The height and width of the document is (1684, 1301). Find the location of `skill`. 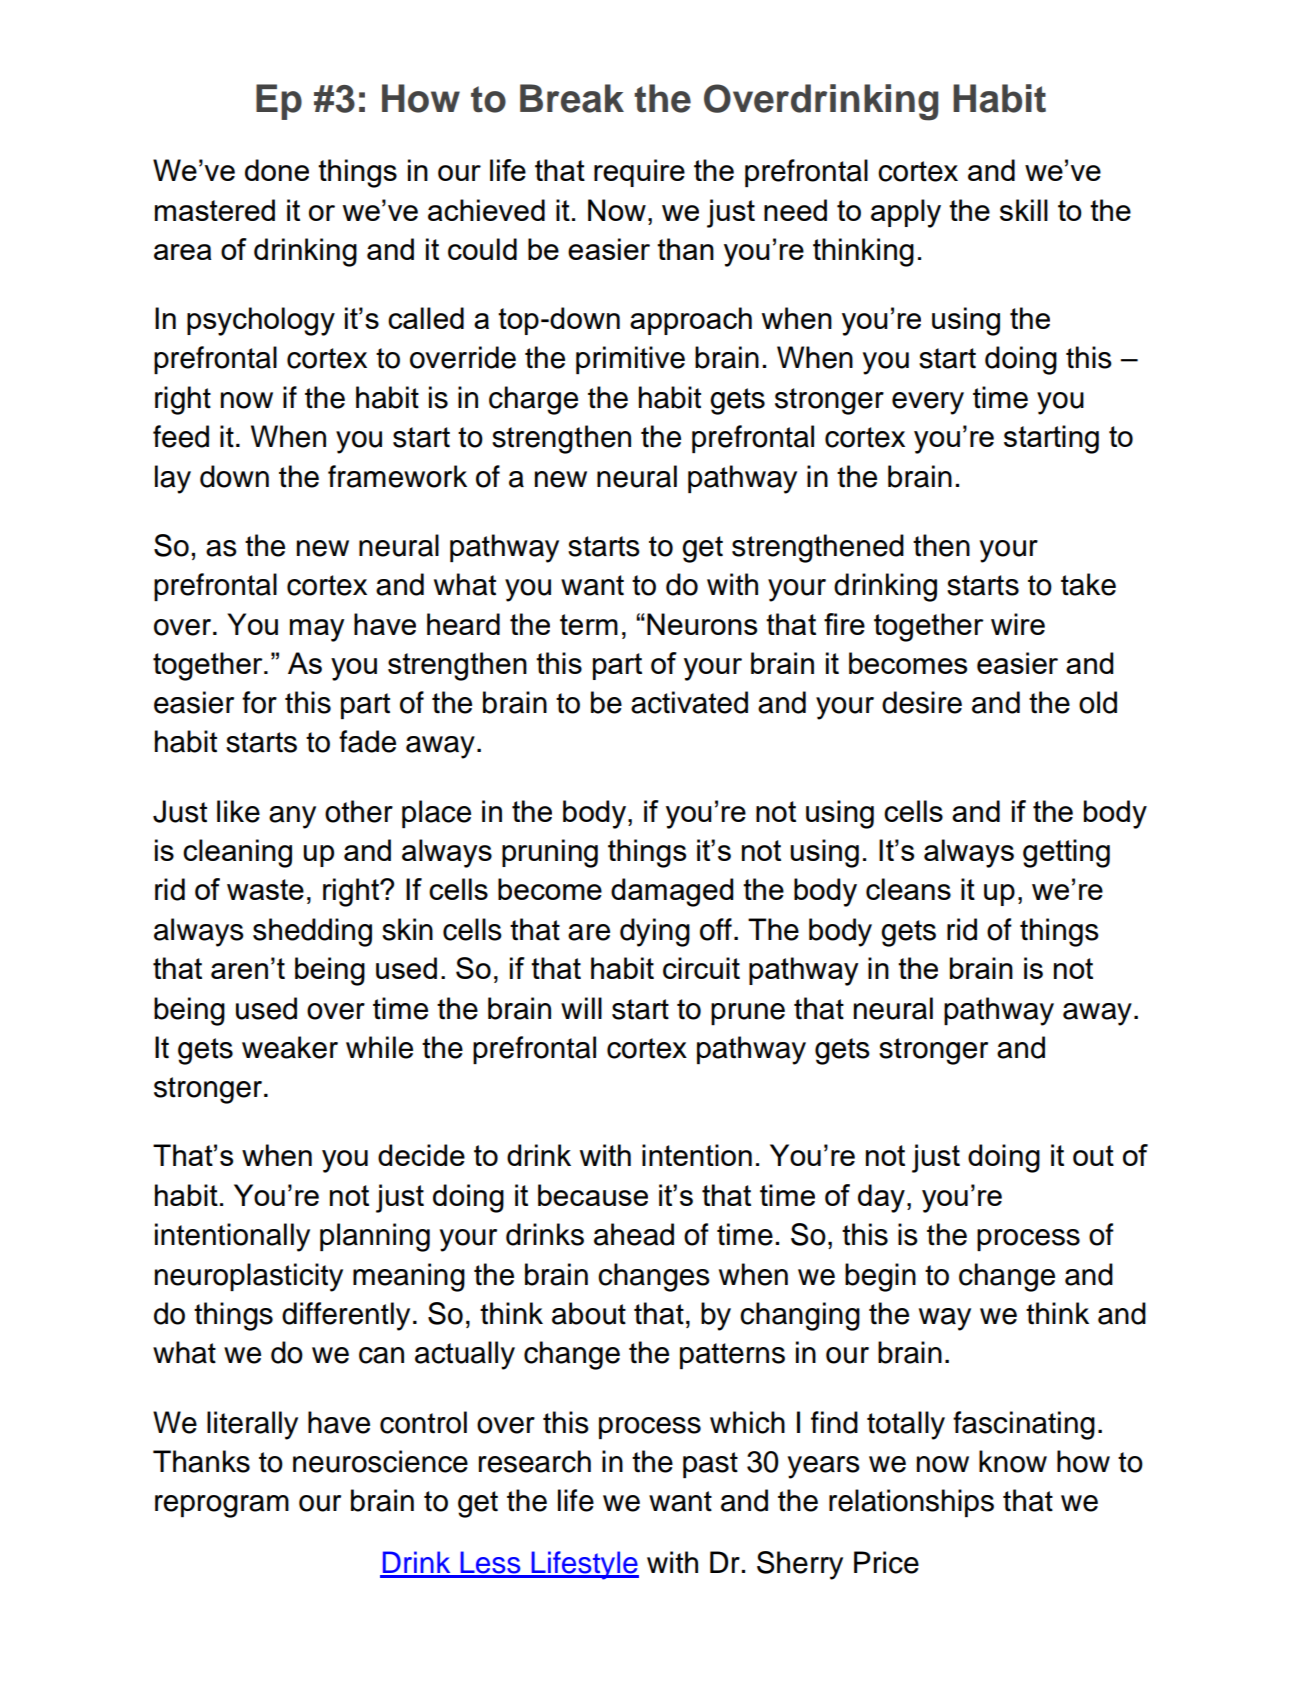

skill is located at coordinates (1024, 210).
